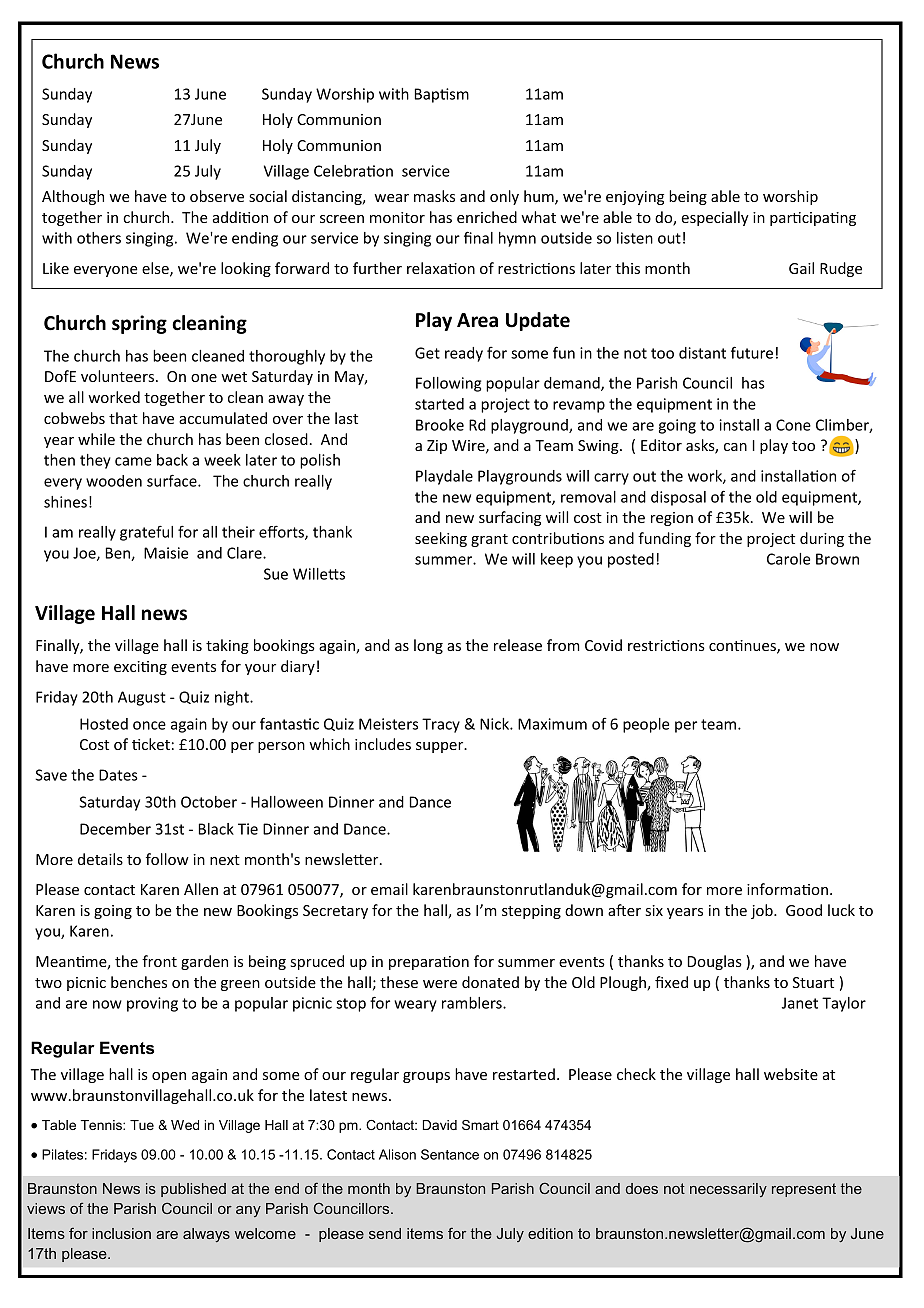 This page has width=924, height=1308. I want to click on exciting, so click(140, 668).
